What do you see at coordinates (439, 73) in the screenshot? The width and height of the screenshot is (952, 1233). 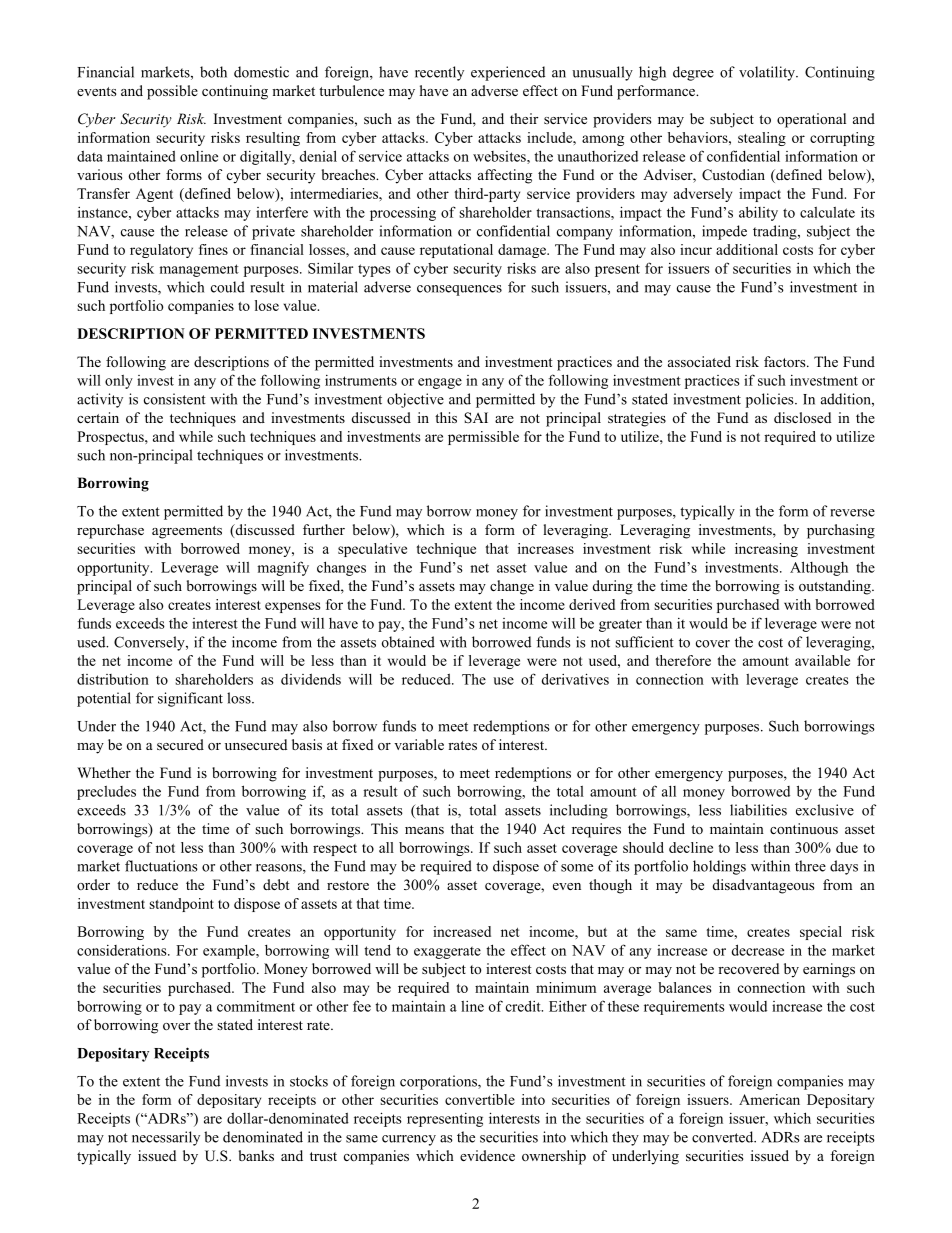 I see `recently` at bounding box center [439, 73].
